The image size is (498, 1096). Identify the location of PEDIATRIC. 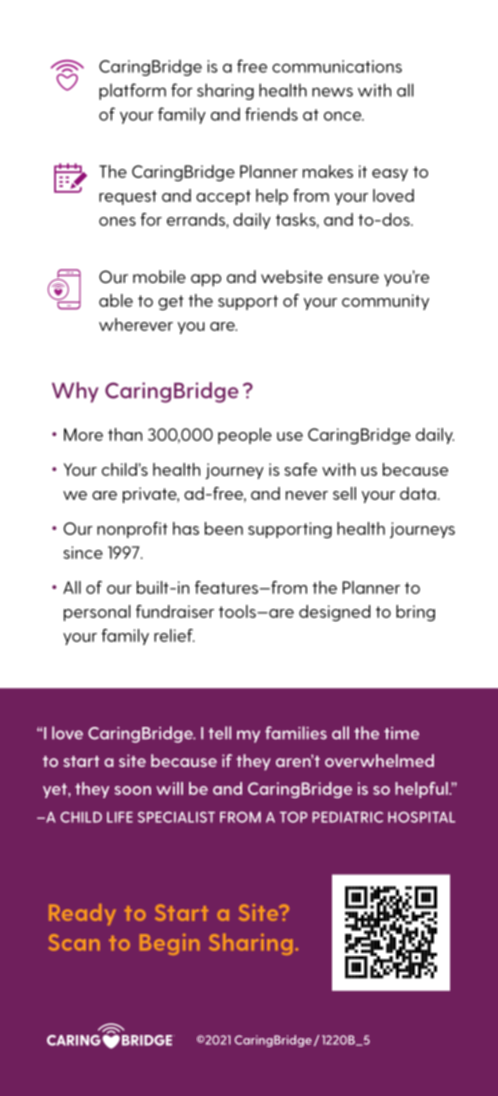
(347, 817).
